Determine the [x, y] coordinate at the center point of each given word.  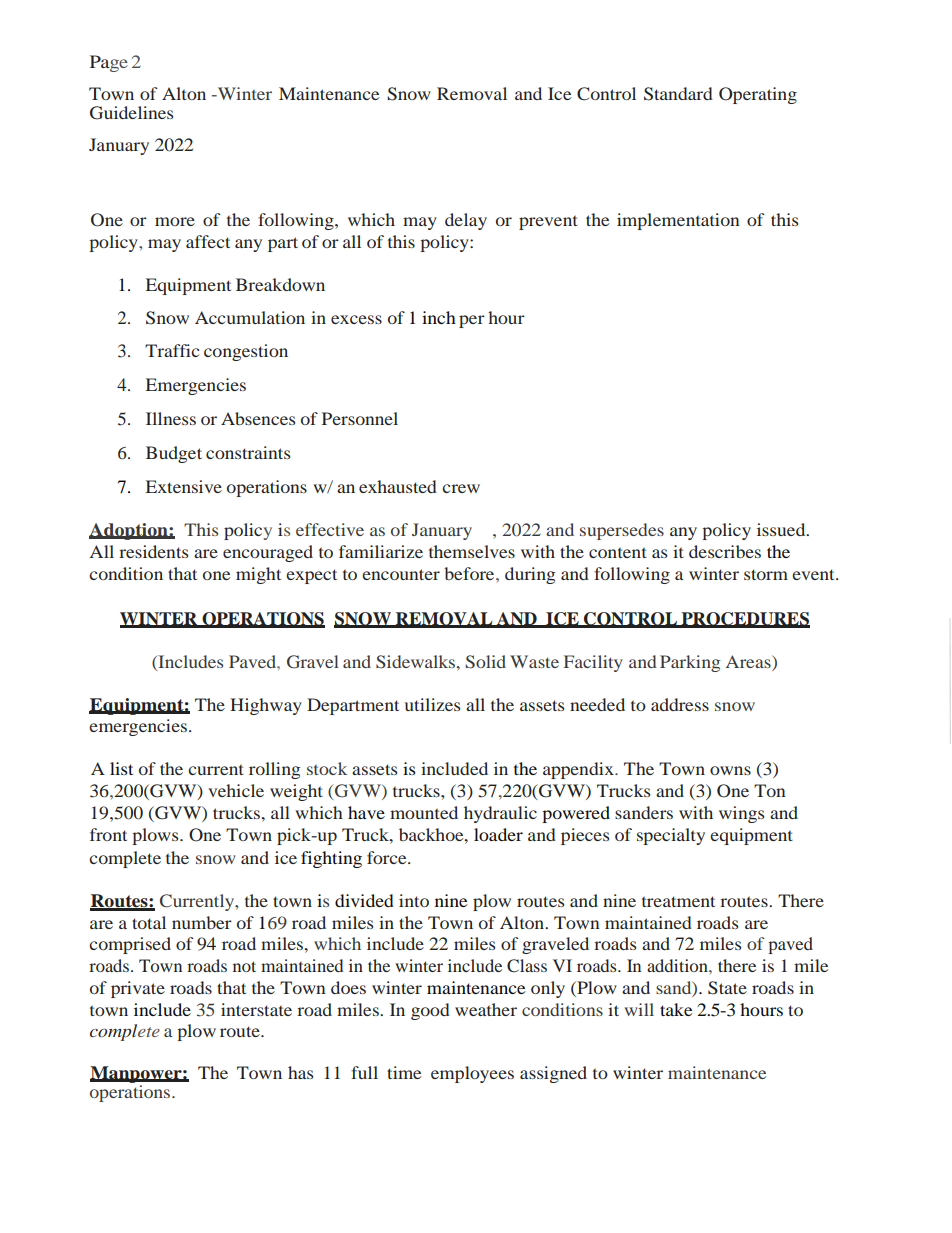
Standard [678, 94]
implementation [678, 221]
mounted [424, 812]
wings [741, 814]
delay [466, 221]
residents [153, 551]
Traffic [172, 350]
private [138, 989]
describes [725, 551]
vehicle [236, 790]
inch [439, 317]
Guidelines [131, 113]
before [470, 573]
